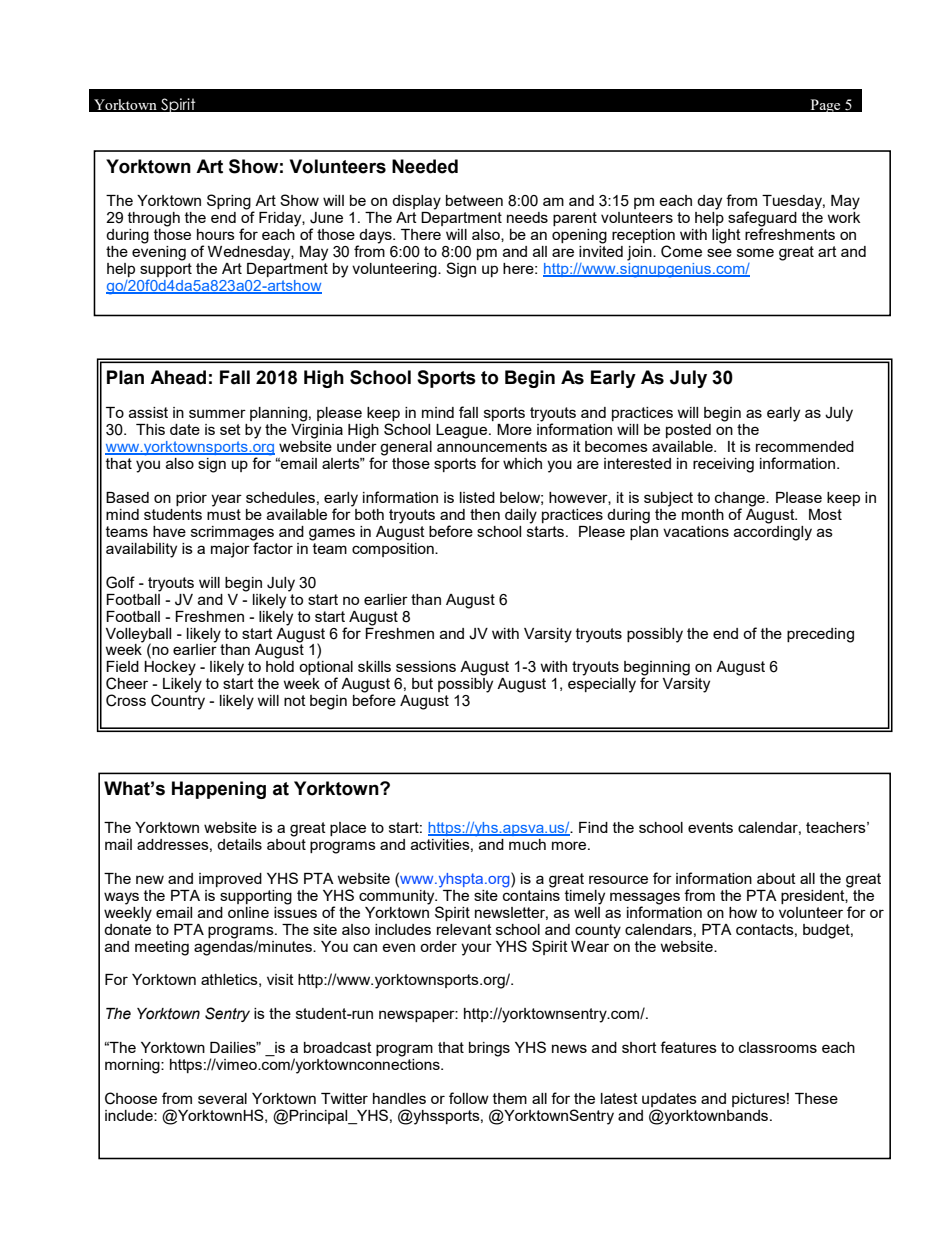 This document has height=1233, width=952. I want to click on Volleyball, so click(138, 636).
